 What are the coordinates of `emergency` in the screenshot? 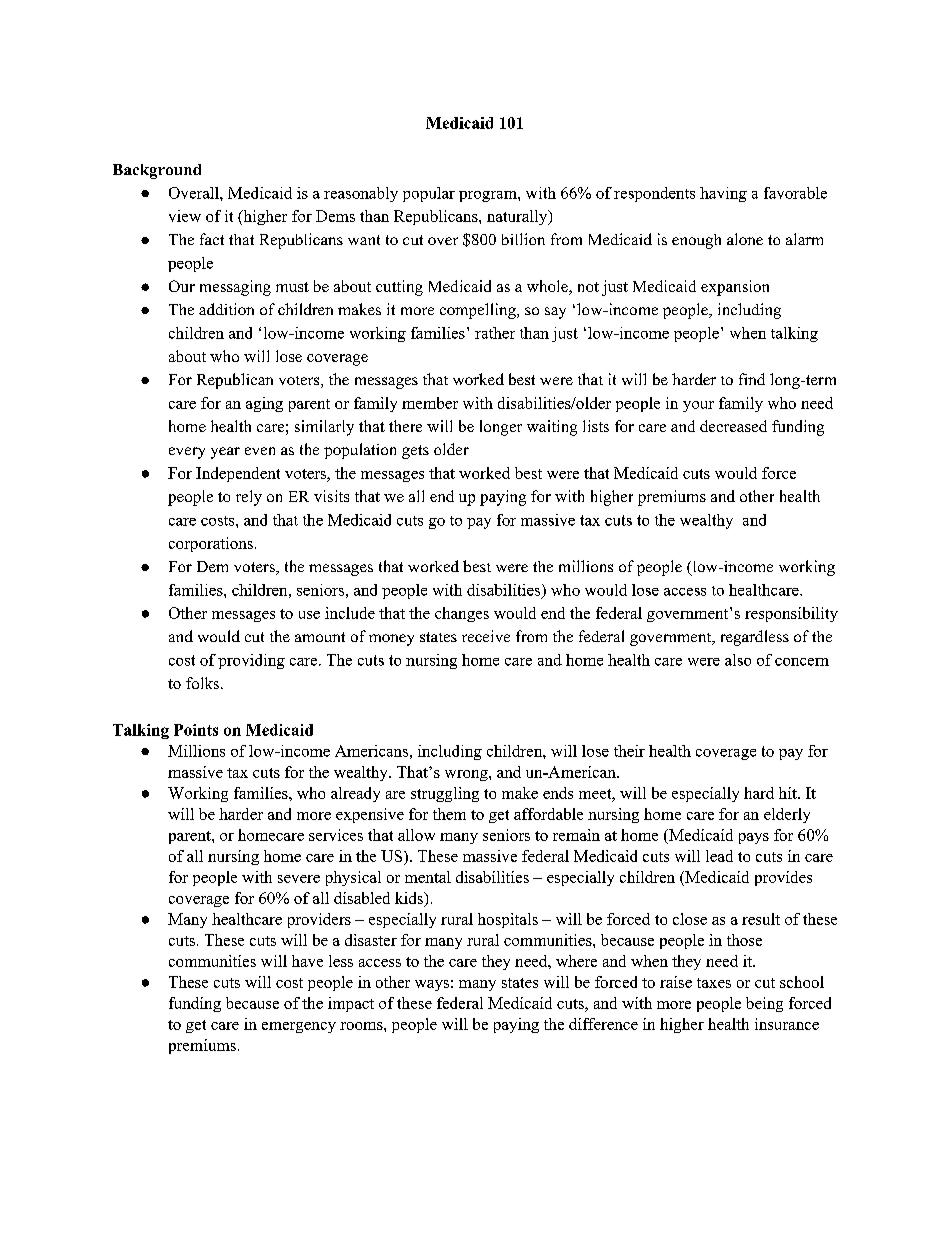 It's located at (299, 1027).
